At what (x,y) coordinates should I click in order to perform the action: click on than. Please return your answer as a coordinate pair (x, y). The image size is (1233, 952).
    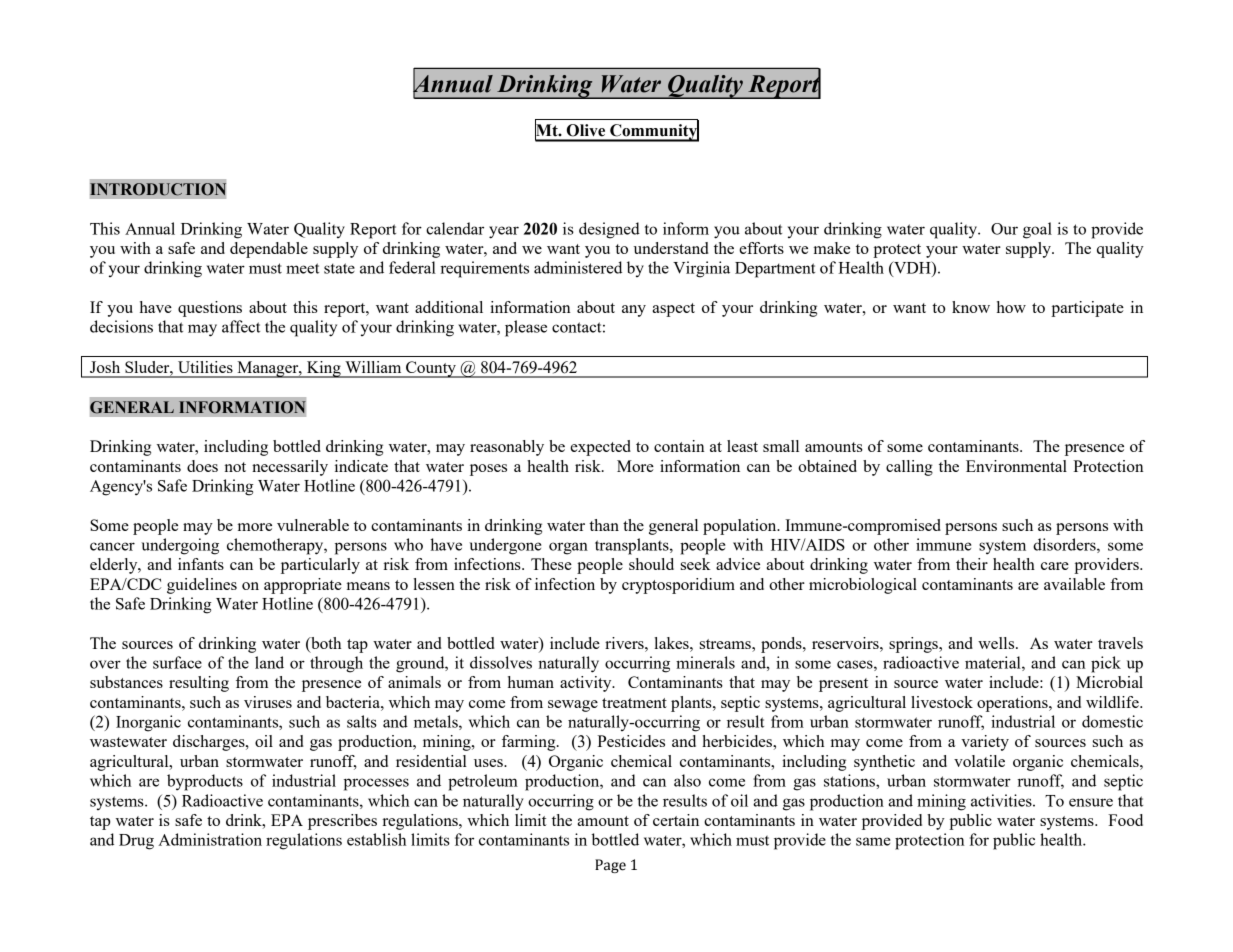
    Looking at the image, I should click on (604, 525).
